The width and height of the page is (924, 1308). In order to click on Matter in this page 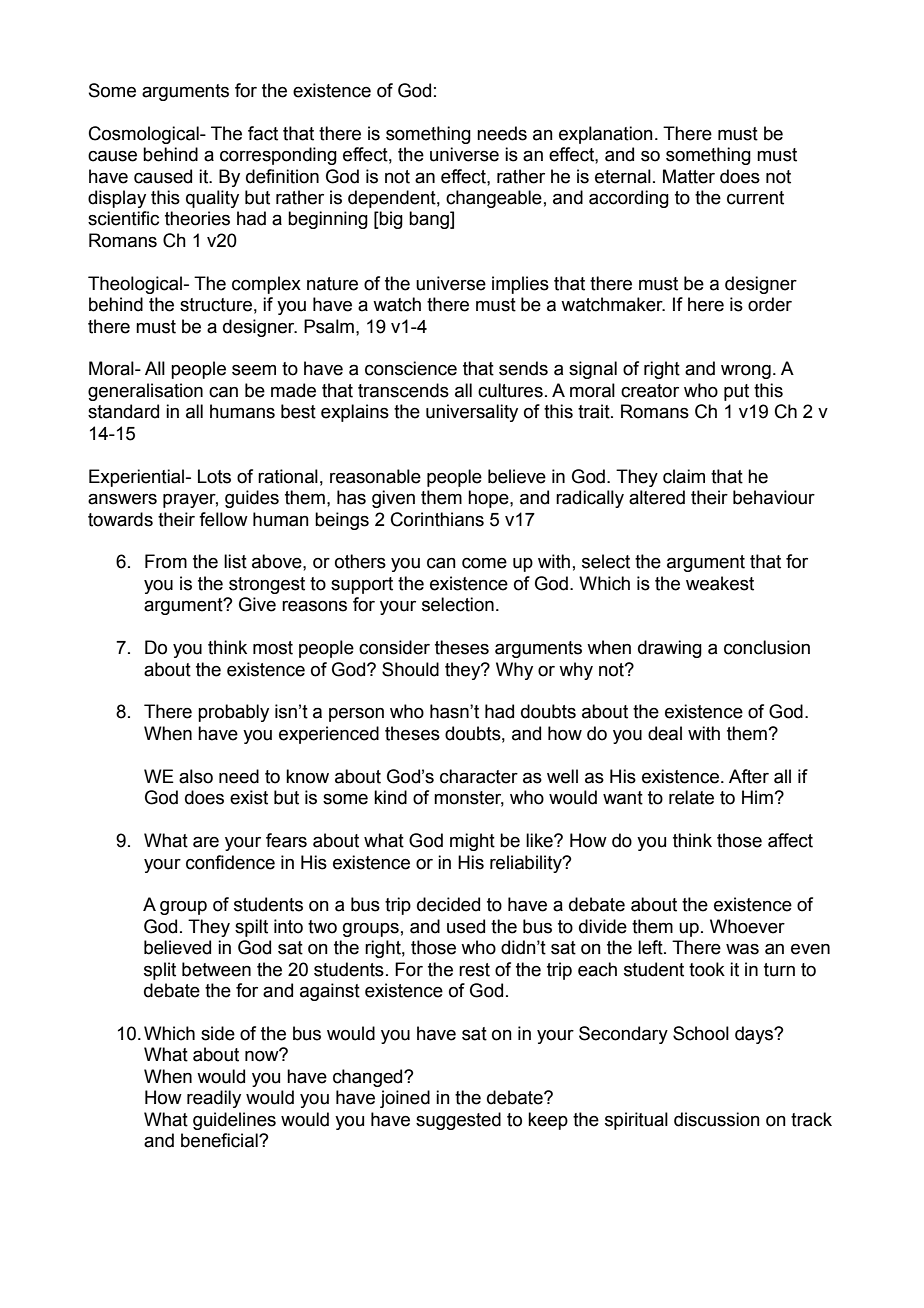, I will do `click(689, 176)`.
